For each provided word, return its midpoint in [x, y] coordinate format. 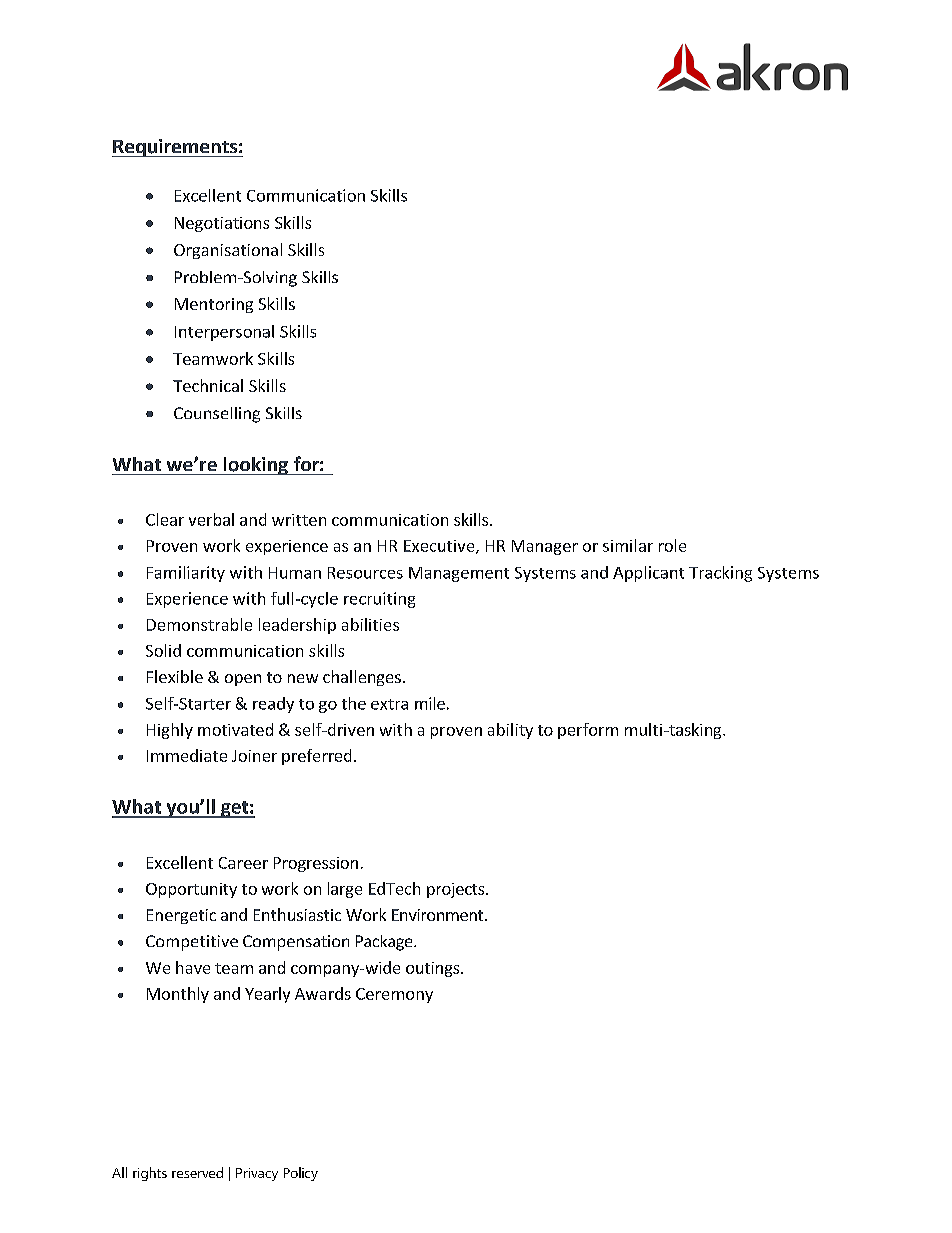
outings [434, 969]
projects [457, 890]
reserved [197, 1172]
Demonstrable [199, 624]
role [672, 545]
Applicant [648, 574]
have [193, 967]
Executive [440, 547]
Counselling [217, 415]
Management [459, 574]
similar [628, 545]
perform [588, 731]
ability [510, 731]
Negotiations [222, 224]
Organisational [228, 251]
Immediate [187, 755]
